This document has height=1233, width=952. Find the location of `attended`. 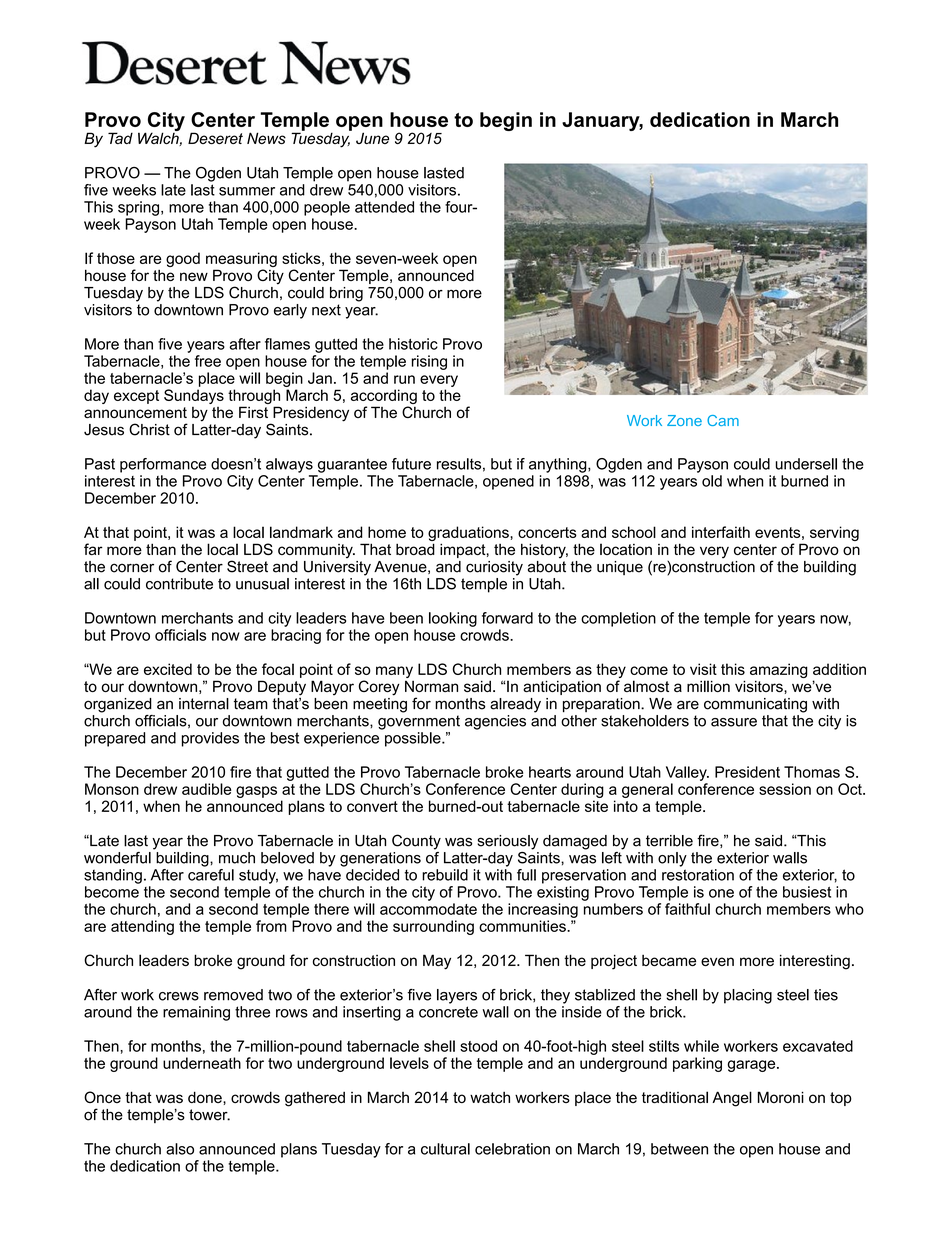

attended is located at coordinates (384, 207).
